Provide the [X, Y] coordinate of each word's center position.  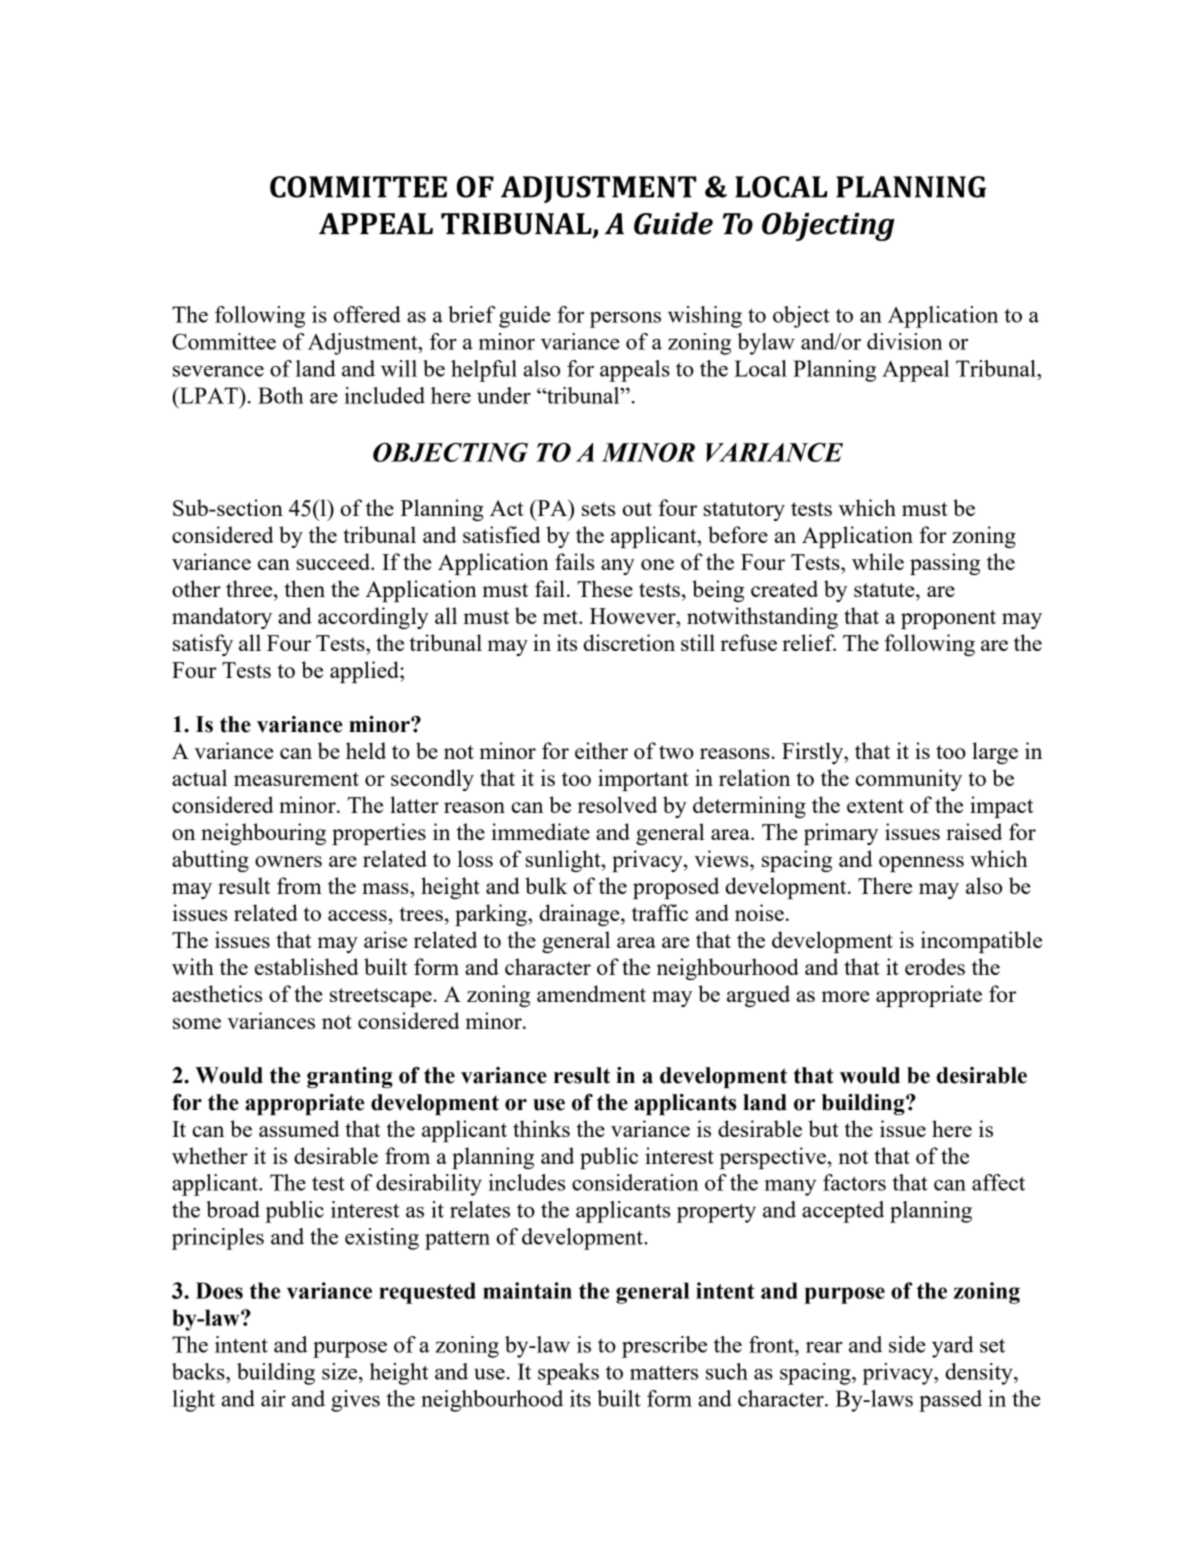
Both [280, 395]
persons [625, 320]
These [605, 588]
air [273, 1398]
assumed [299, 1128]
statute [885, 590]
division [905, 341]
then [305, 588]
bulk [546, 885]
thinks [541, 1128]
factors [854, 1182]
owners [288, 861]
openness [921, 864]
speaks [568, 1374]
